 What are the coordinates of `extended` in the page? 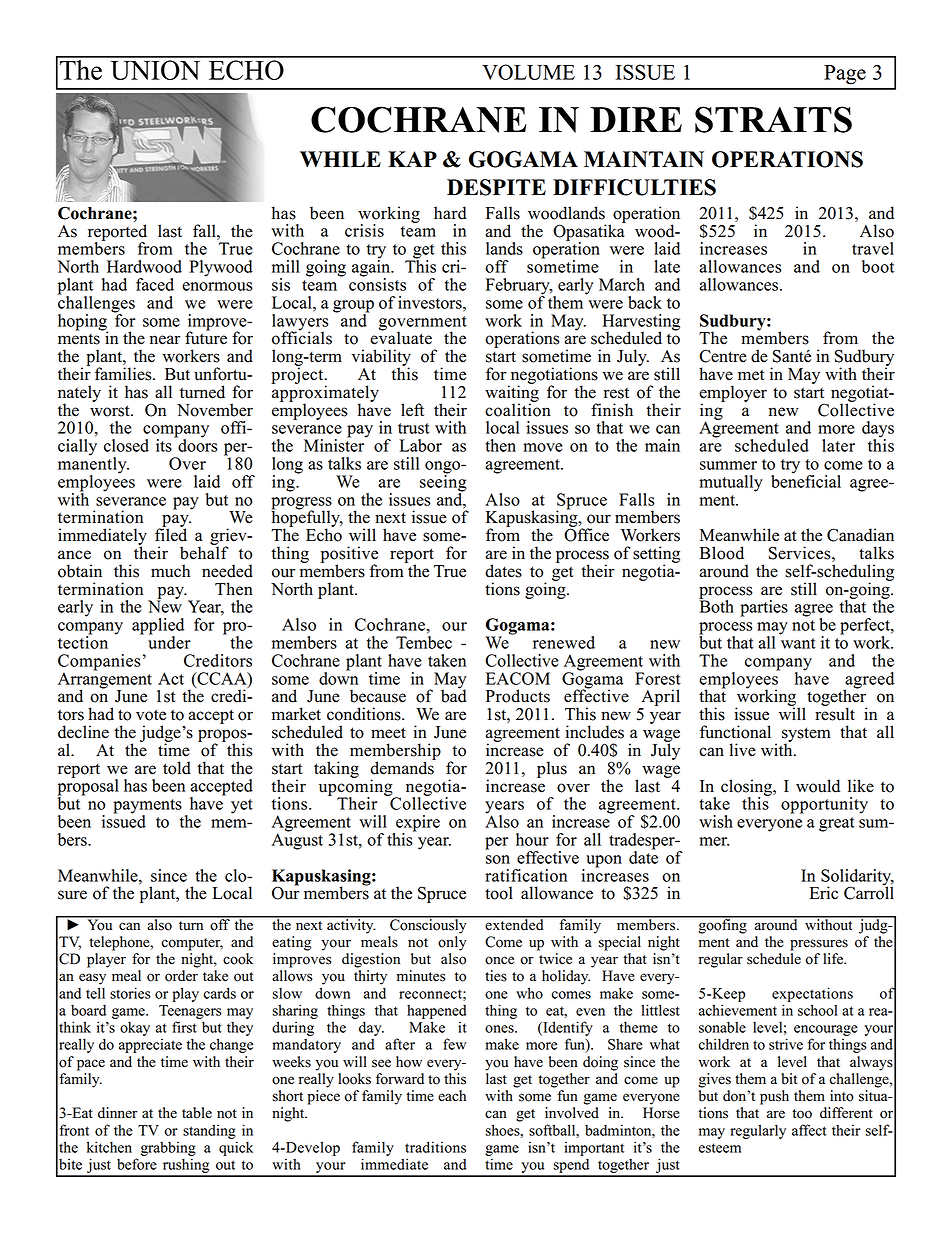 It's located at (514, 923).
